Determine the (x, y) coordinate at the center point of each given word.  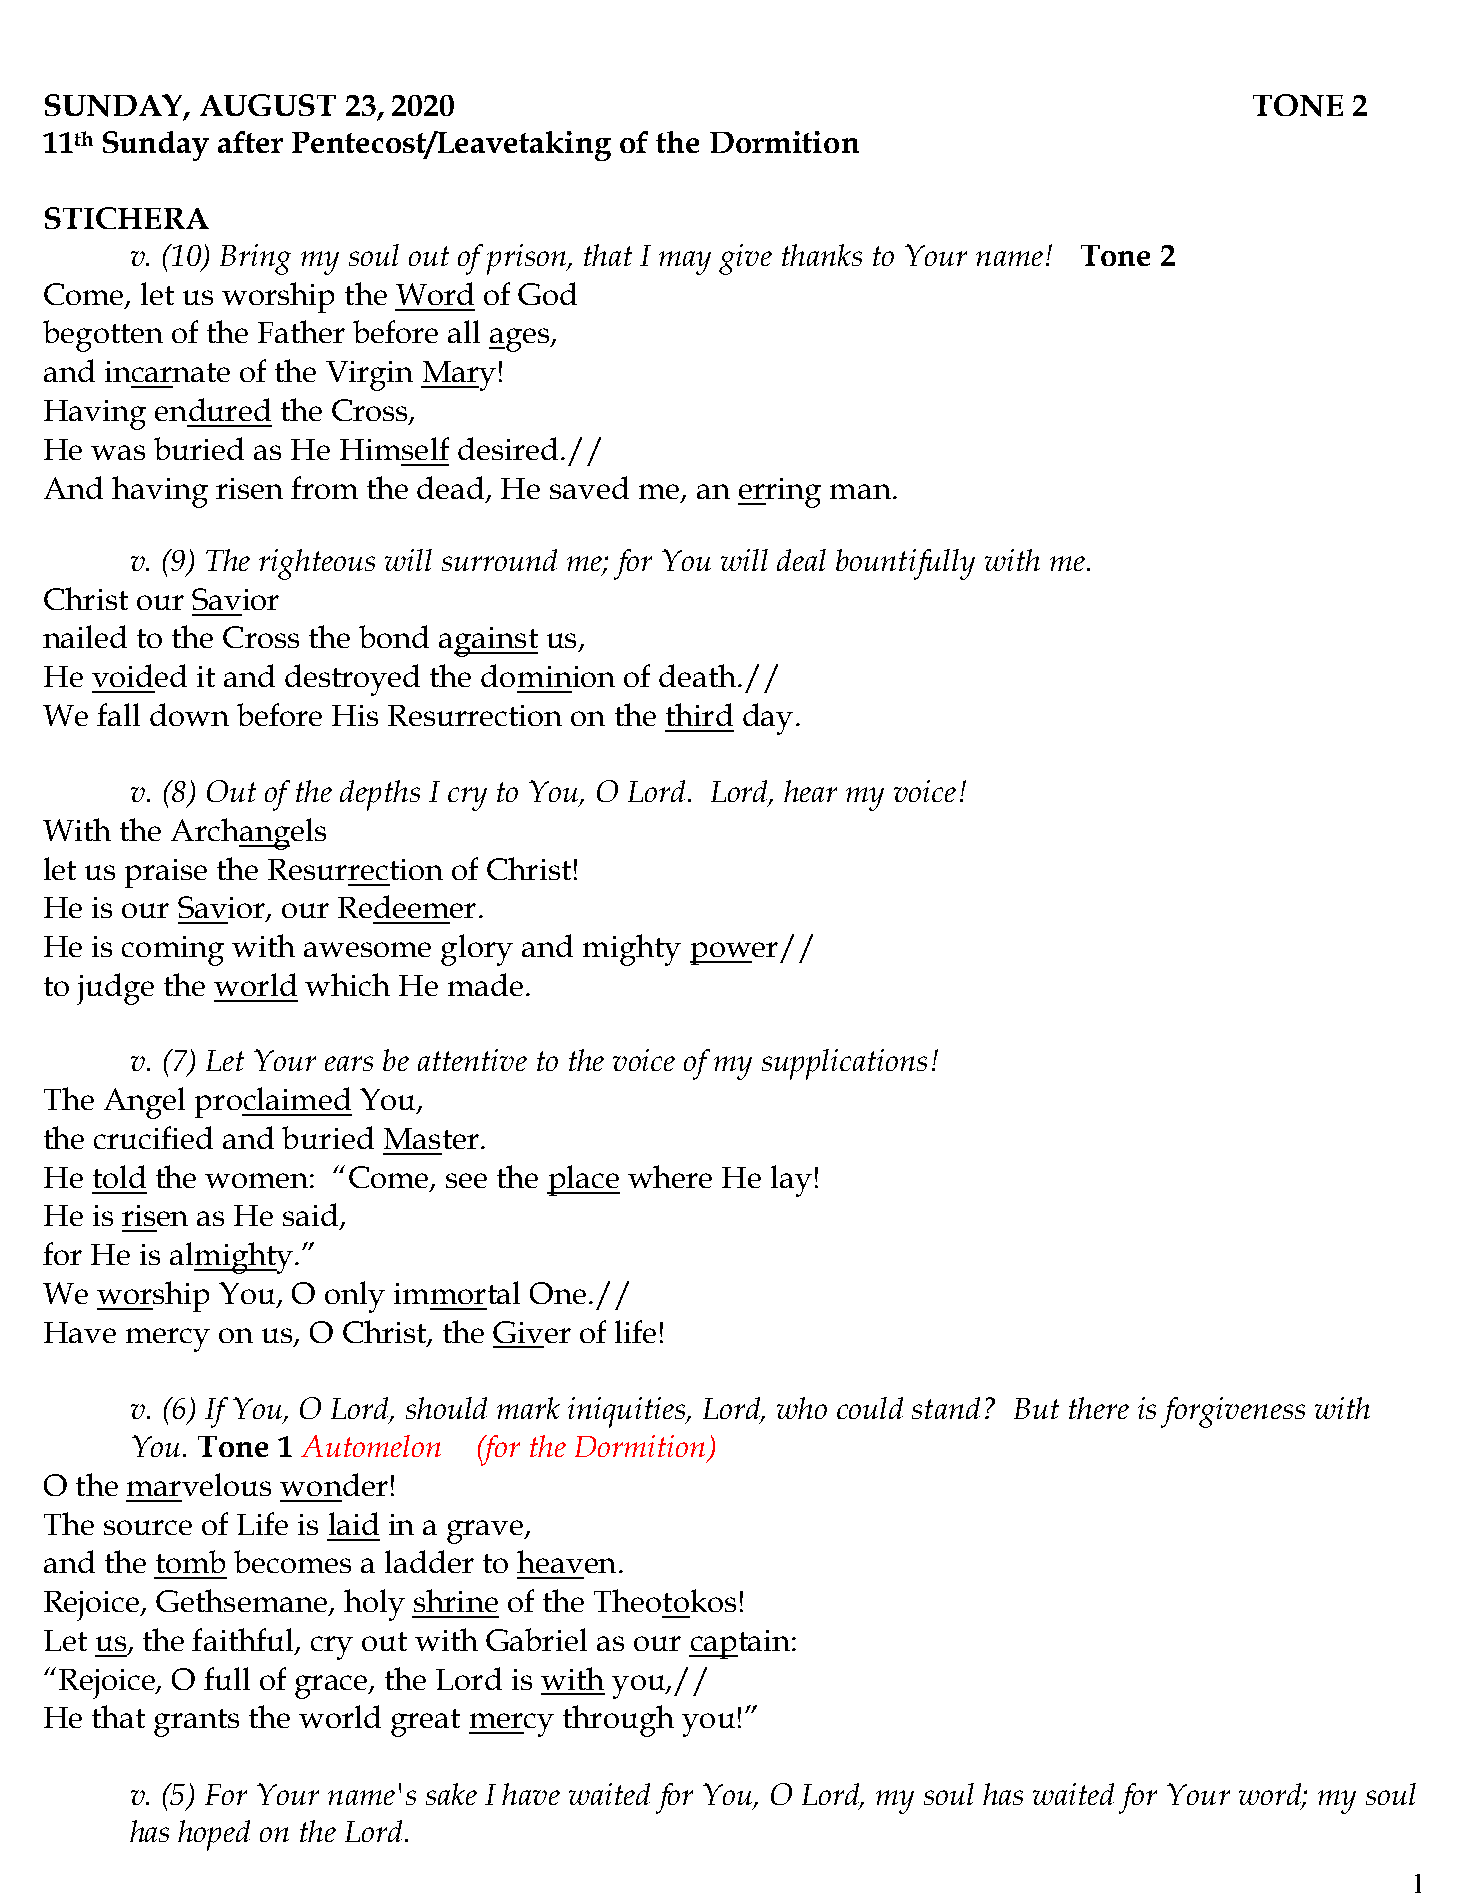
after (250, 142)
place (583, 1180)
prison (528, 259)
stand (946, 1408)
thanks (822, 255)
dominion (548, 675)
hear (810, 791)
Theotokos (665, 1600)
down (189, 714)
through (618, 1721)
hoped (214, 1835)
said (312, 1216)
